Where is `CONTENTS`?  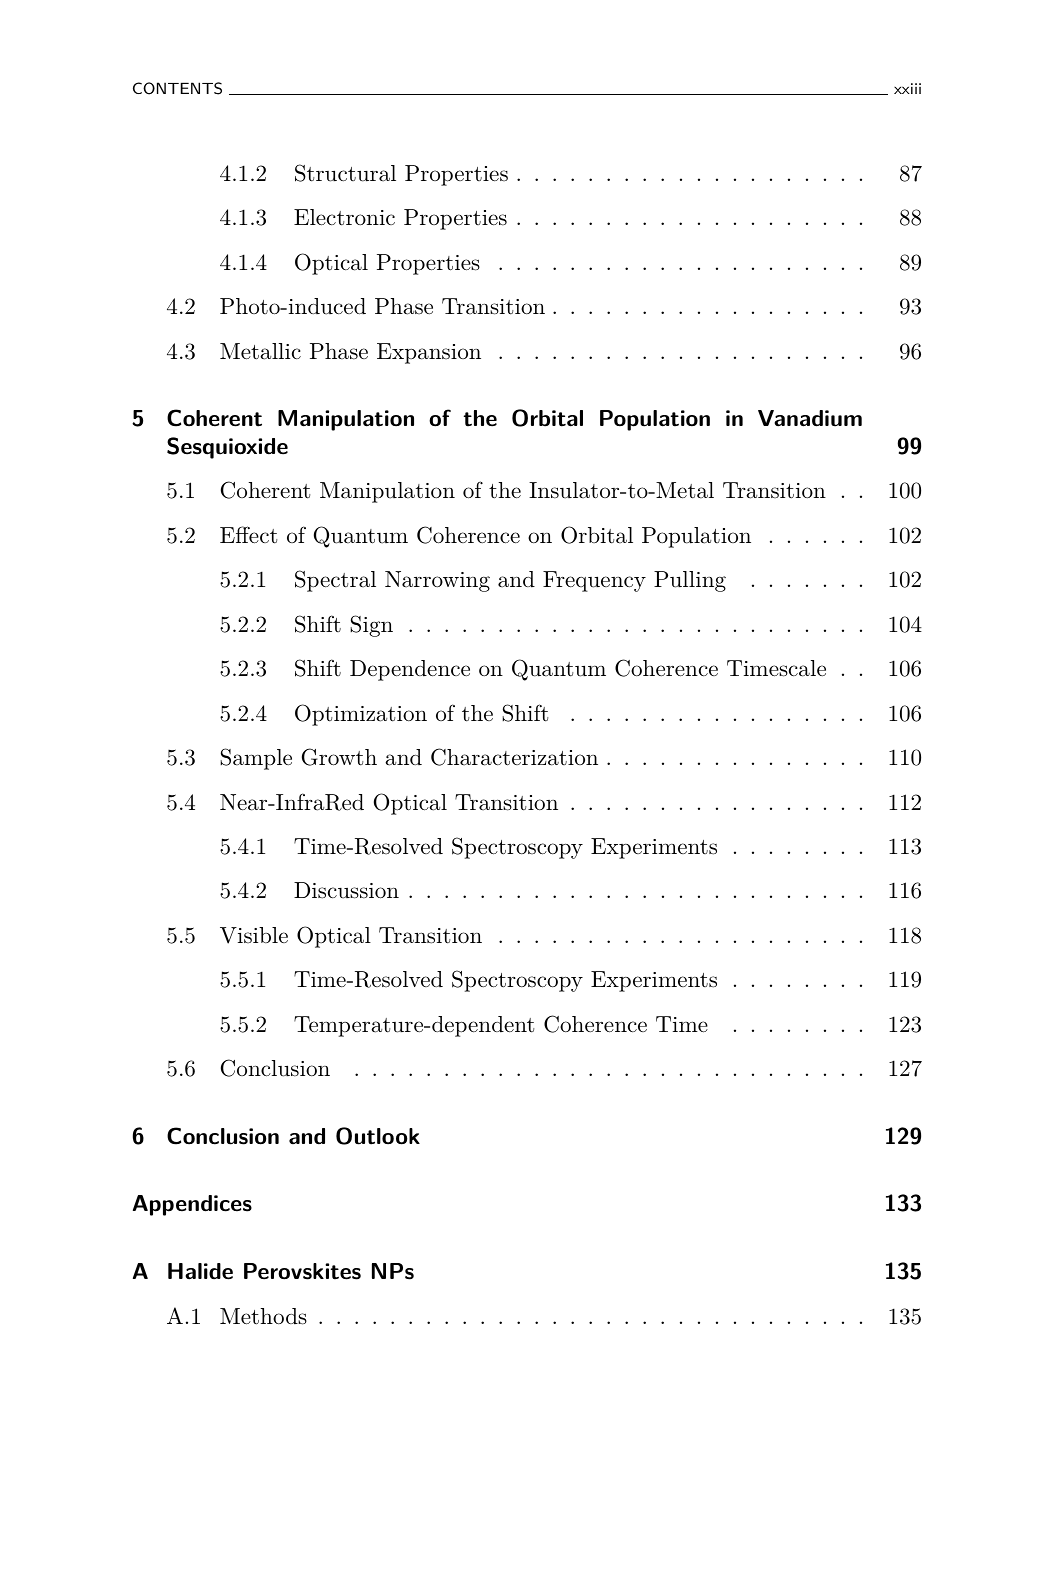 CONTENTS is located at coordinates (177, 88).
